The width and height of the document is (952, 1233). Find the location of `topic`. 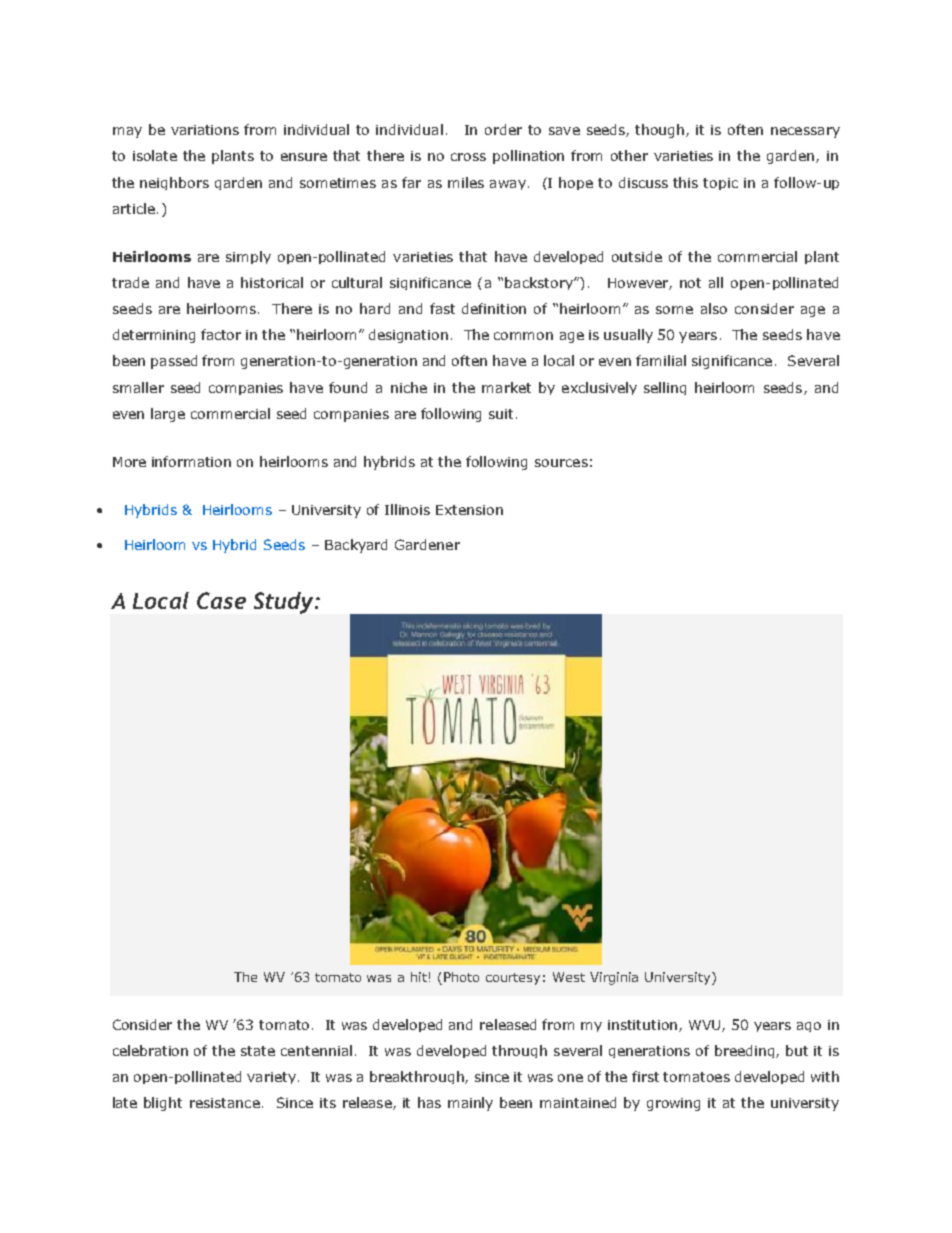

topic is located at coordinates (720, 184).
